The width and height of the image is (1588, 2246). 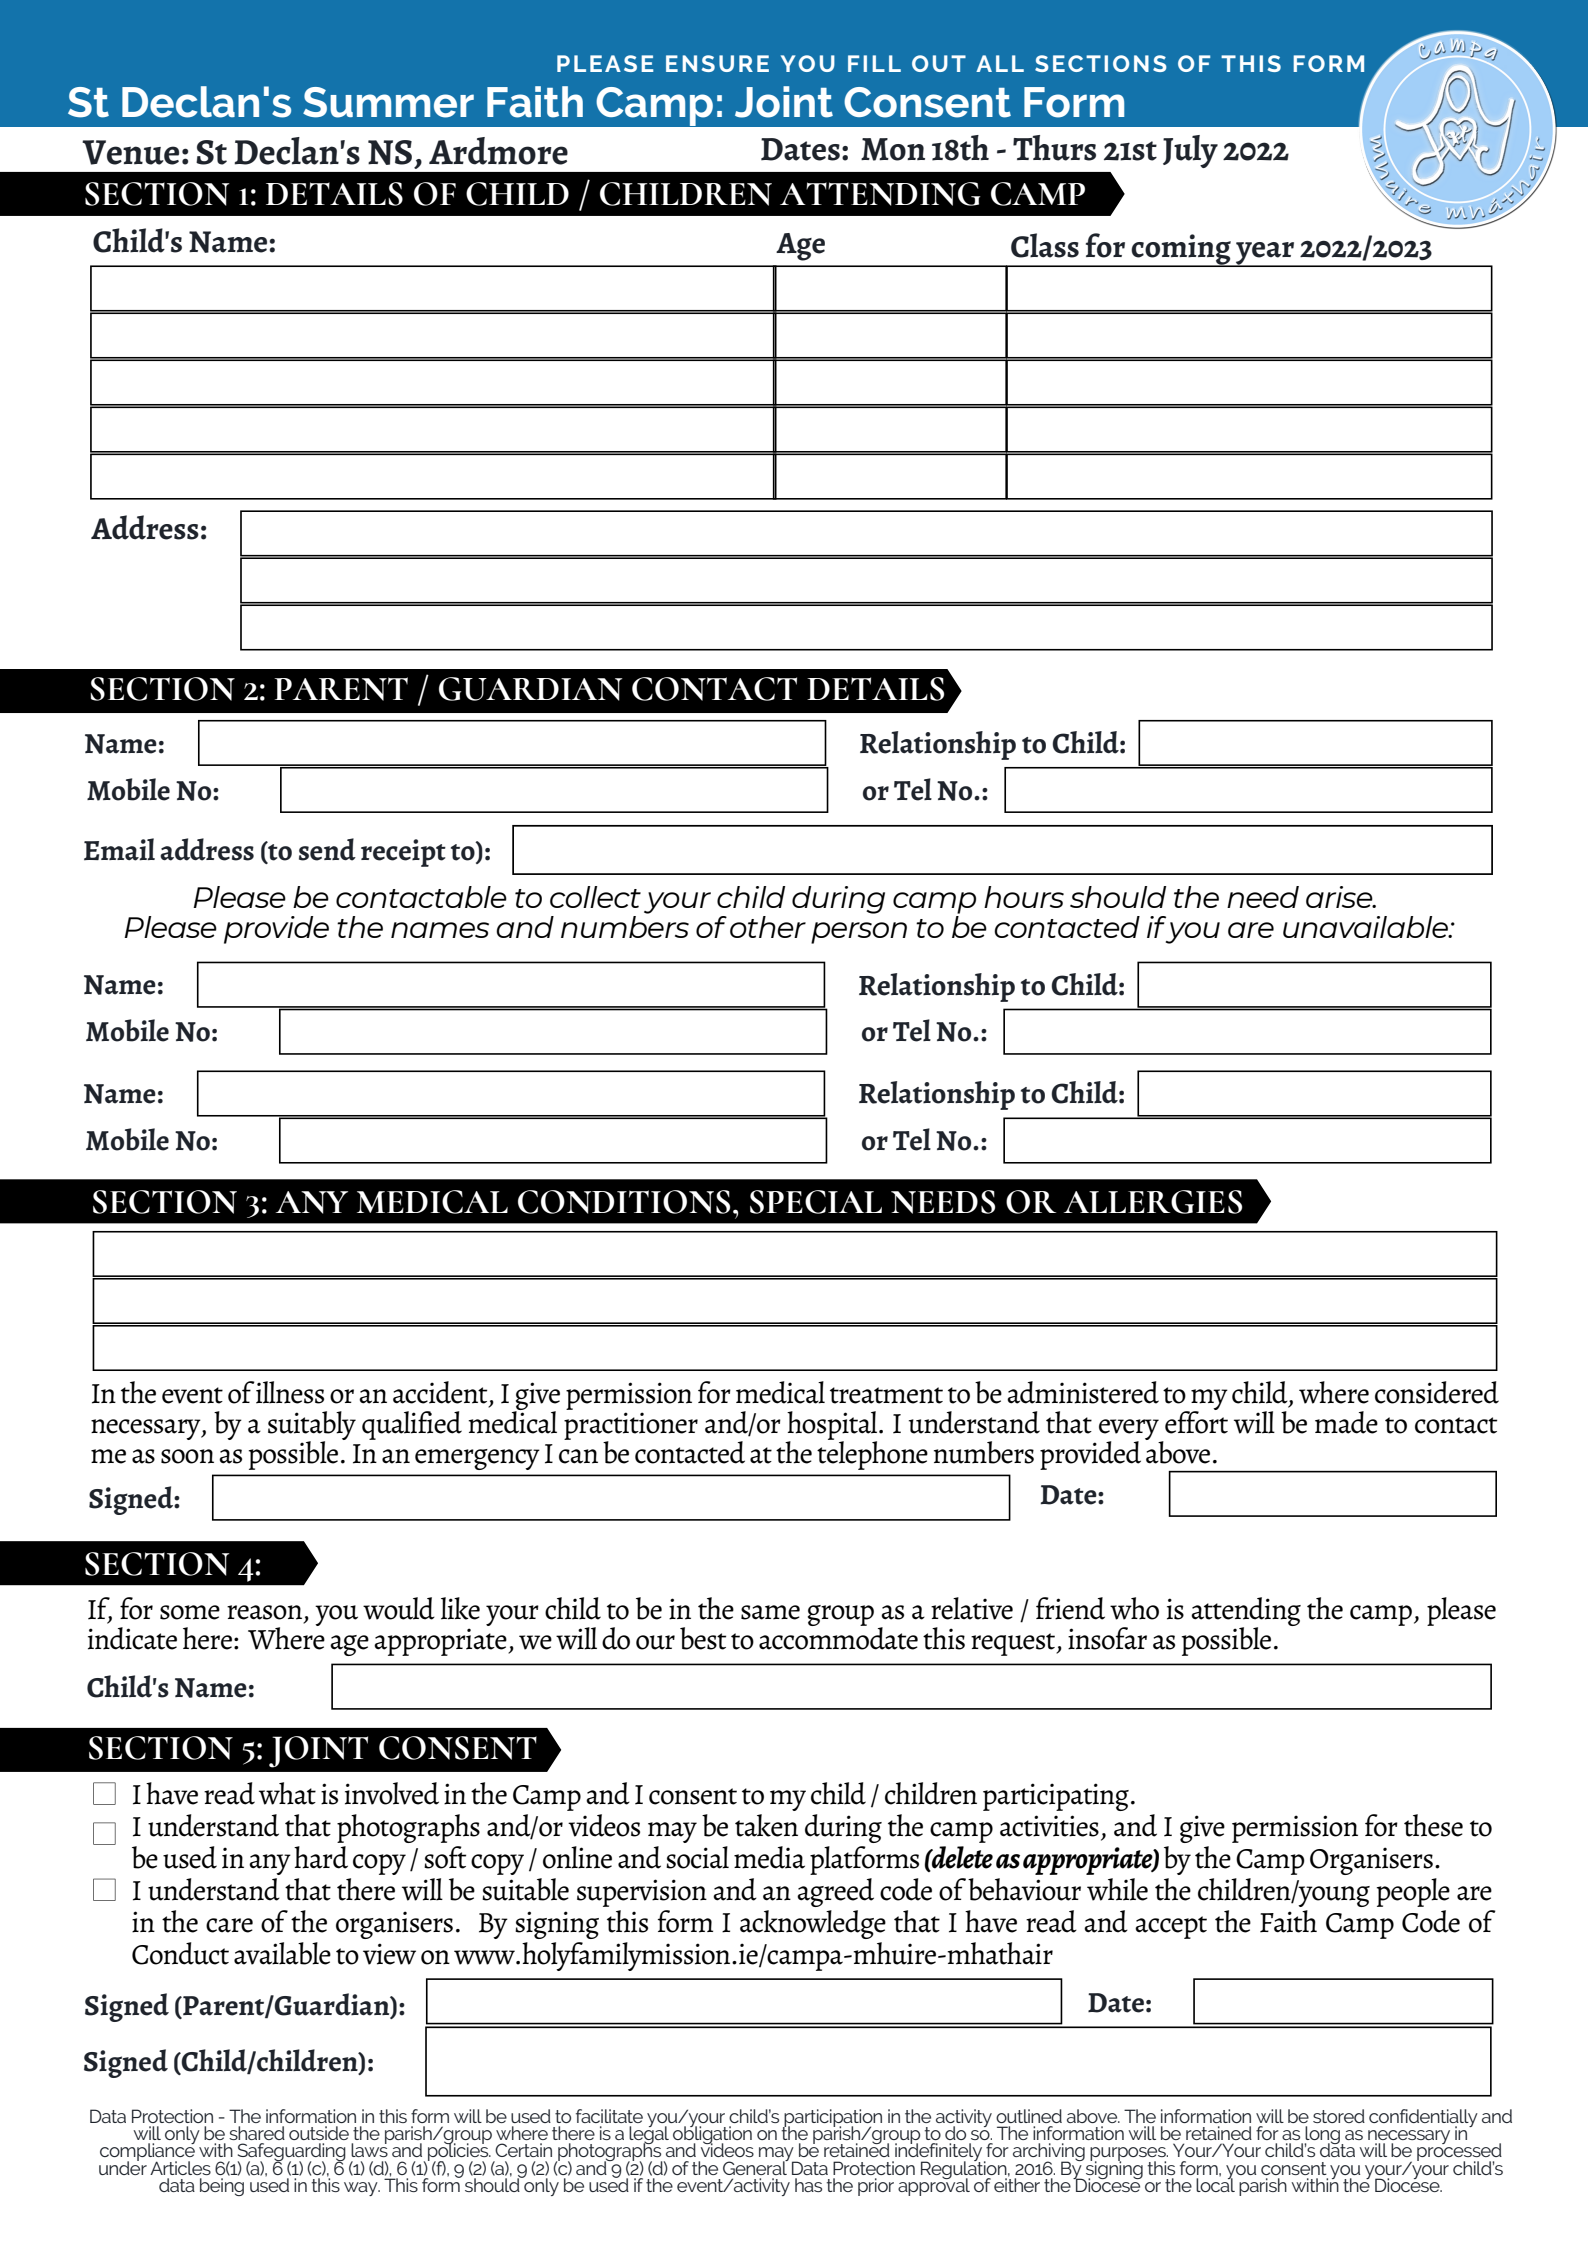 I want to click on Mon, so click(x=893, y=149).
